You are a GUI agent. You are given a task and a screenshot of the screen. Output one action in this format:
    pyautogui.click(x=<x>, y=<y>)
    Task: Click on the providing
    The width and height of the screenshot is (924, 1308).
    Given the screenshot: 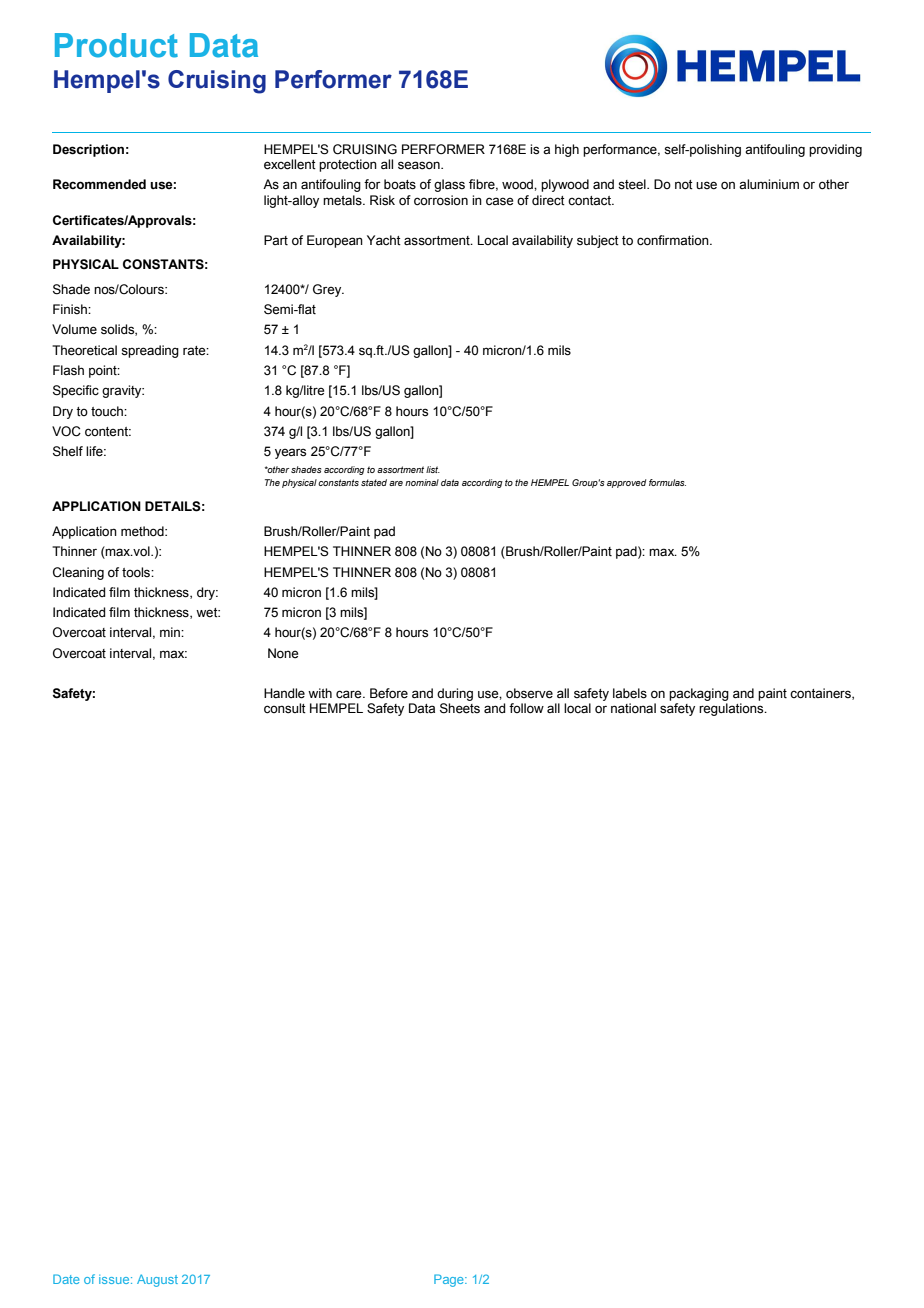 What is the action you would take?
    pyautogui.click(x=835, y=150)
